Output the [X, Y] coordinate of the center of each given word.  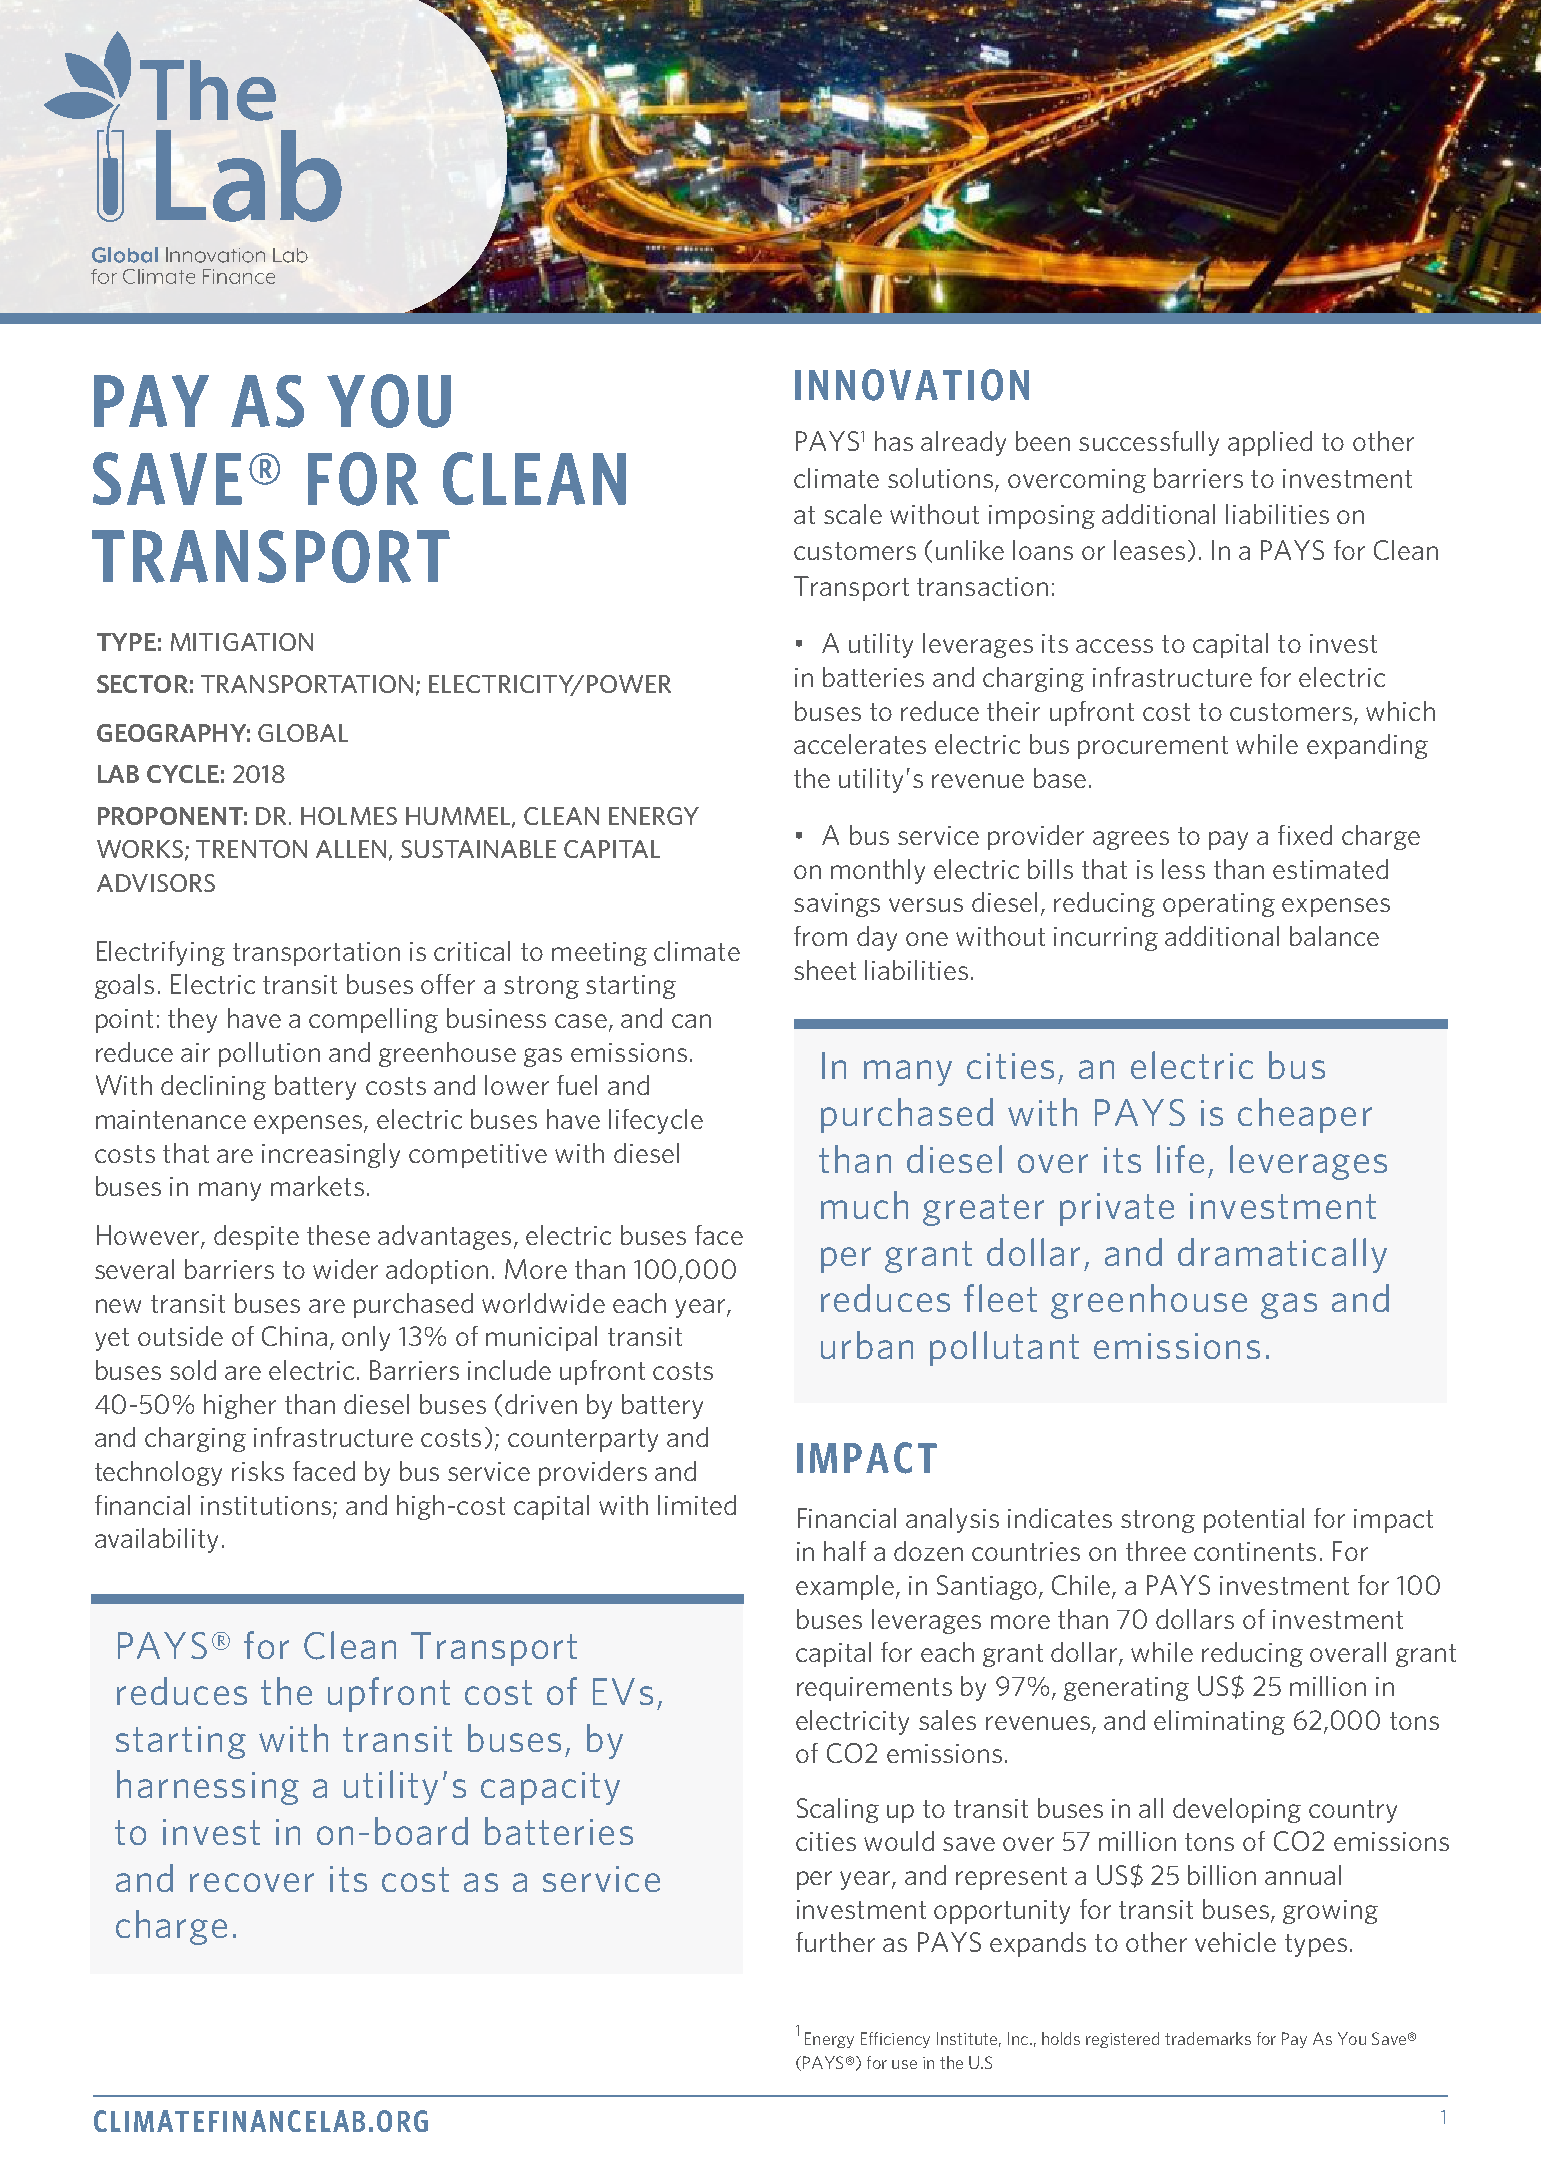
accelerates [860, 744]
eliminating [1219, 1722]
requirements [874, 1689]
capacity [550, 1788]
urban [867, 1345]
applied [1270, 443]
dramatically [1282, 1255]
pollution [269, 1054]
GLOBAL [303, 733]
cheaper [1305, 1115]
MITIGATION [242, 642]
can [691, 1021]
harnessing [208, 1787]
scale [853, 514]
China [294, 1336]
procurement [1153, 747]
